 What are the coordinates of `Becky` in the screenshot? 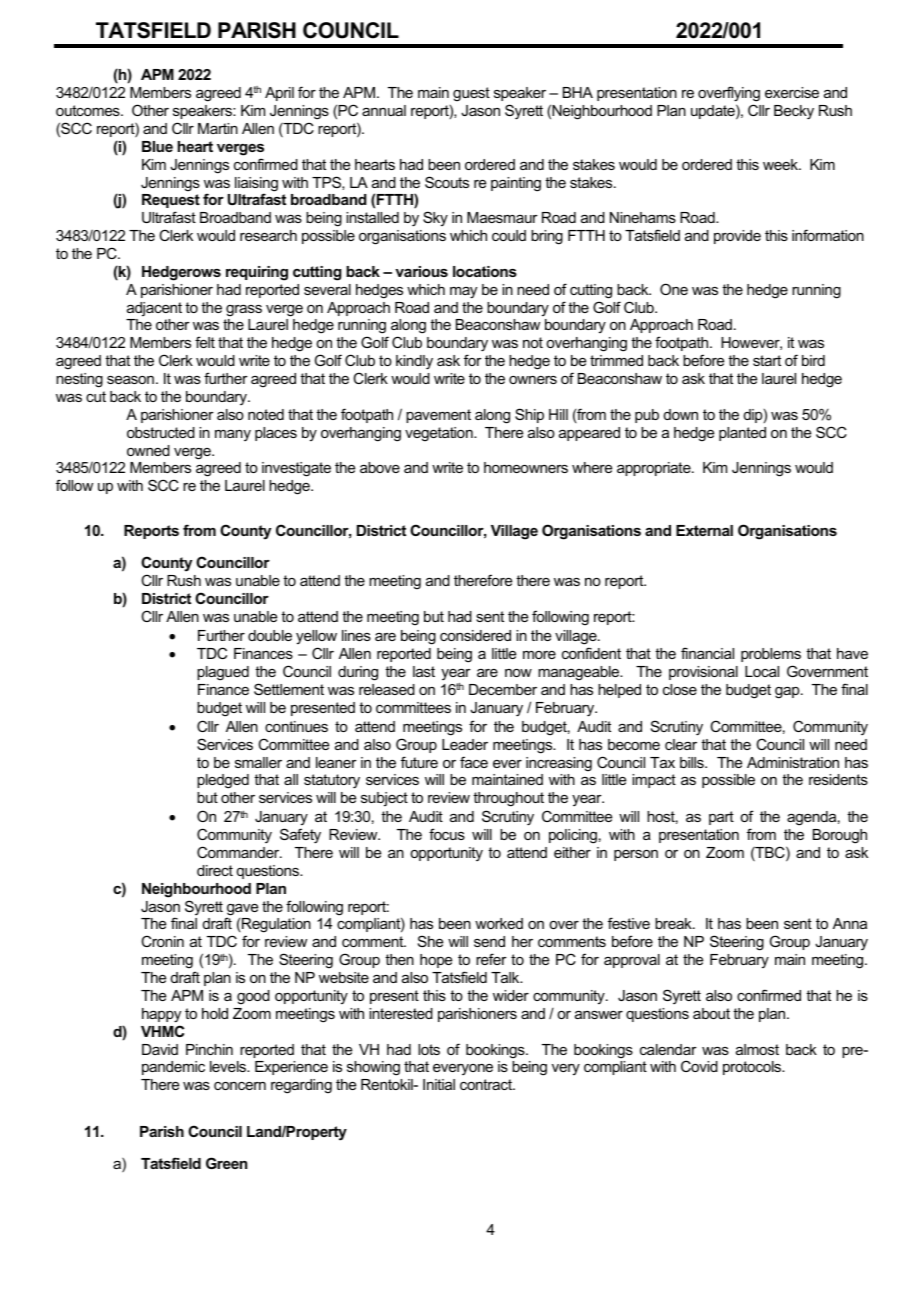 It's located at (794, 112).
